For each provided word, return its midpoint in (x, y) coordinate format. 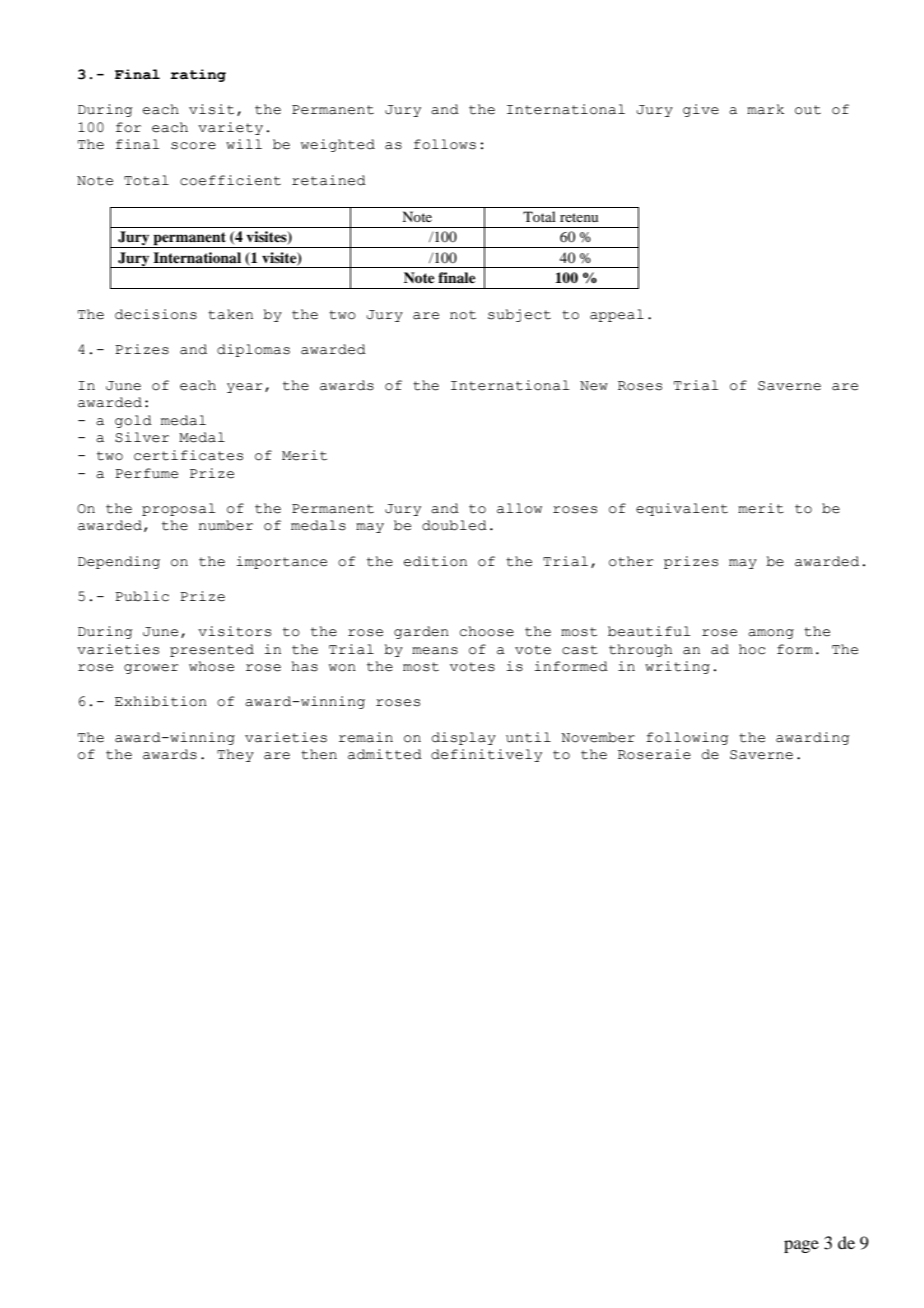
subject (519, 315)
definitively (486, 755)
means (435, 651)
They (235, 755)
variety (230, 128)
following (687, 738)
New (594, 386)
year (245, 388)
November (598, 737)
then (319, 754)
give (701, 110)
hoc (752, 649)
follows (445, 144)
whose (211, 666)
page (801, 1246)
